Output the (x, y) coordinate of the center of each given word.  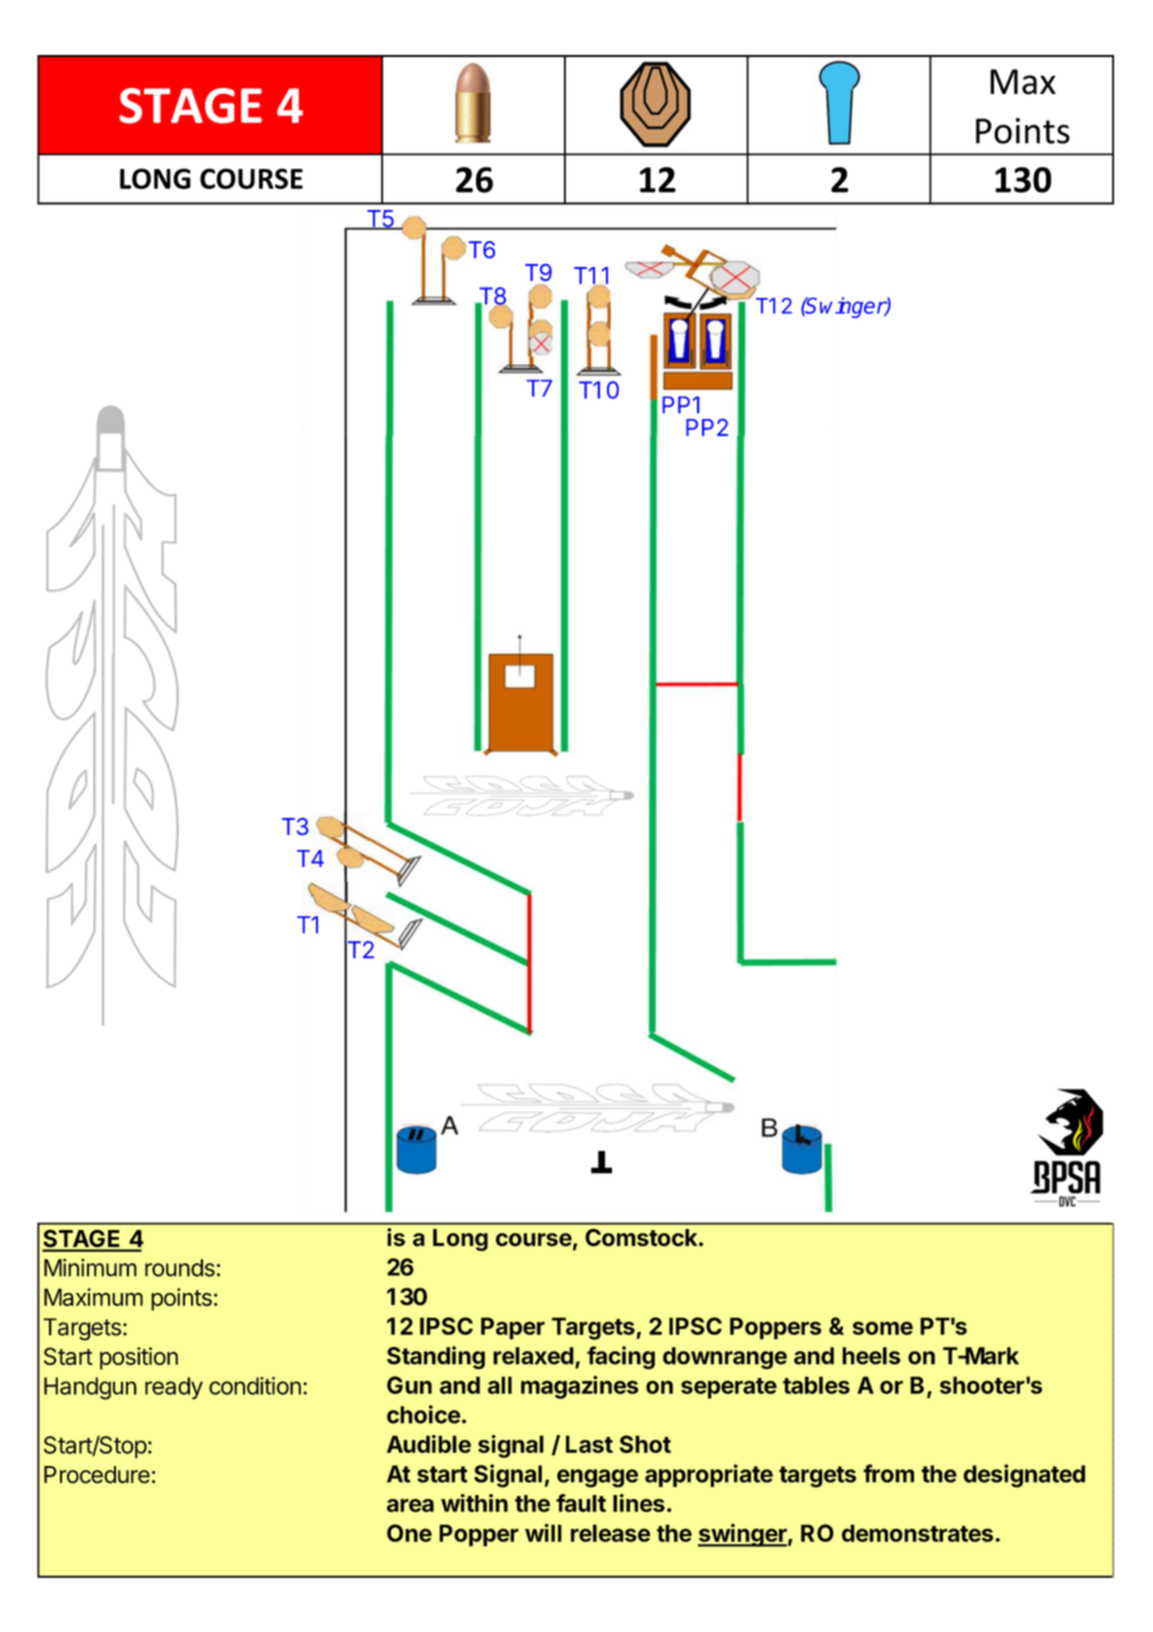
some (883, 1328)
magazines (580, 1387)
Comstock (642, 1237)
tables (816, 1385)
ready (174, 1388)
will (543, 1532)
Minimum (90, 1267)
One (409, 1533)
